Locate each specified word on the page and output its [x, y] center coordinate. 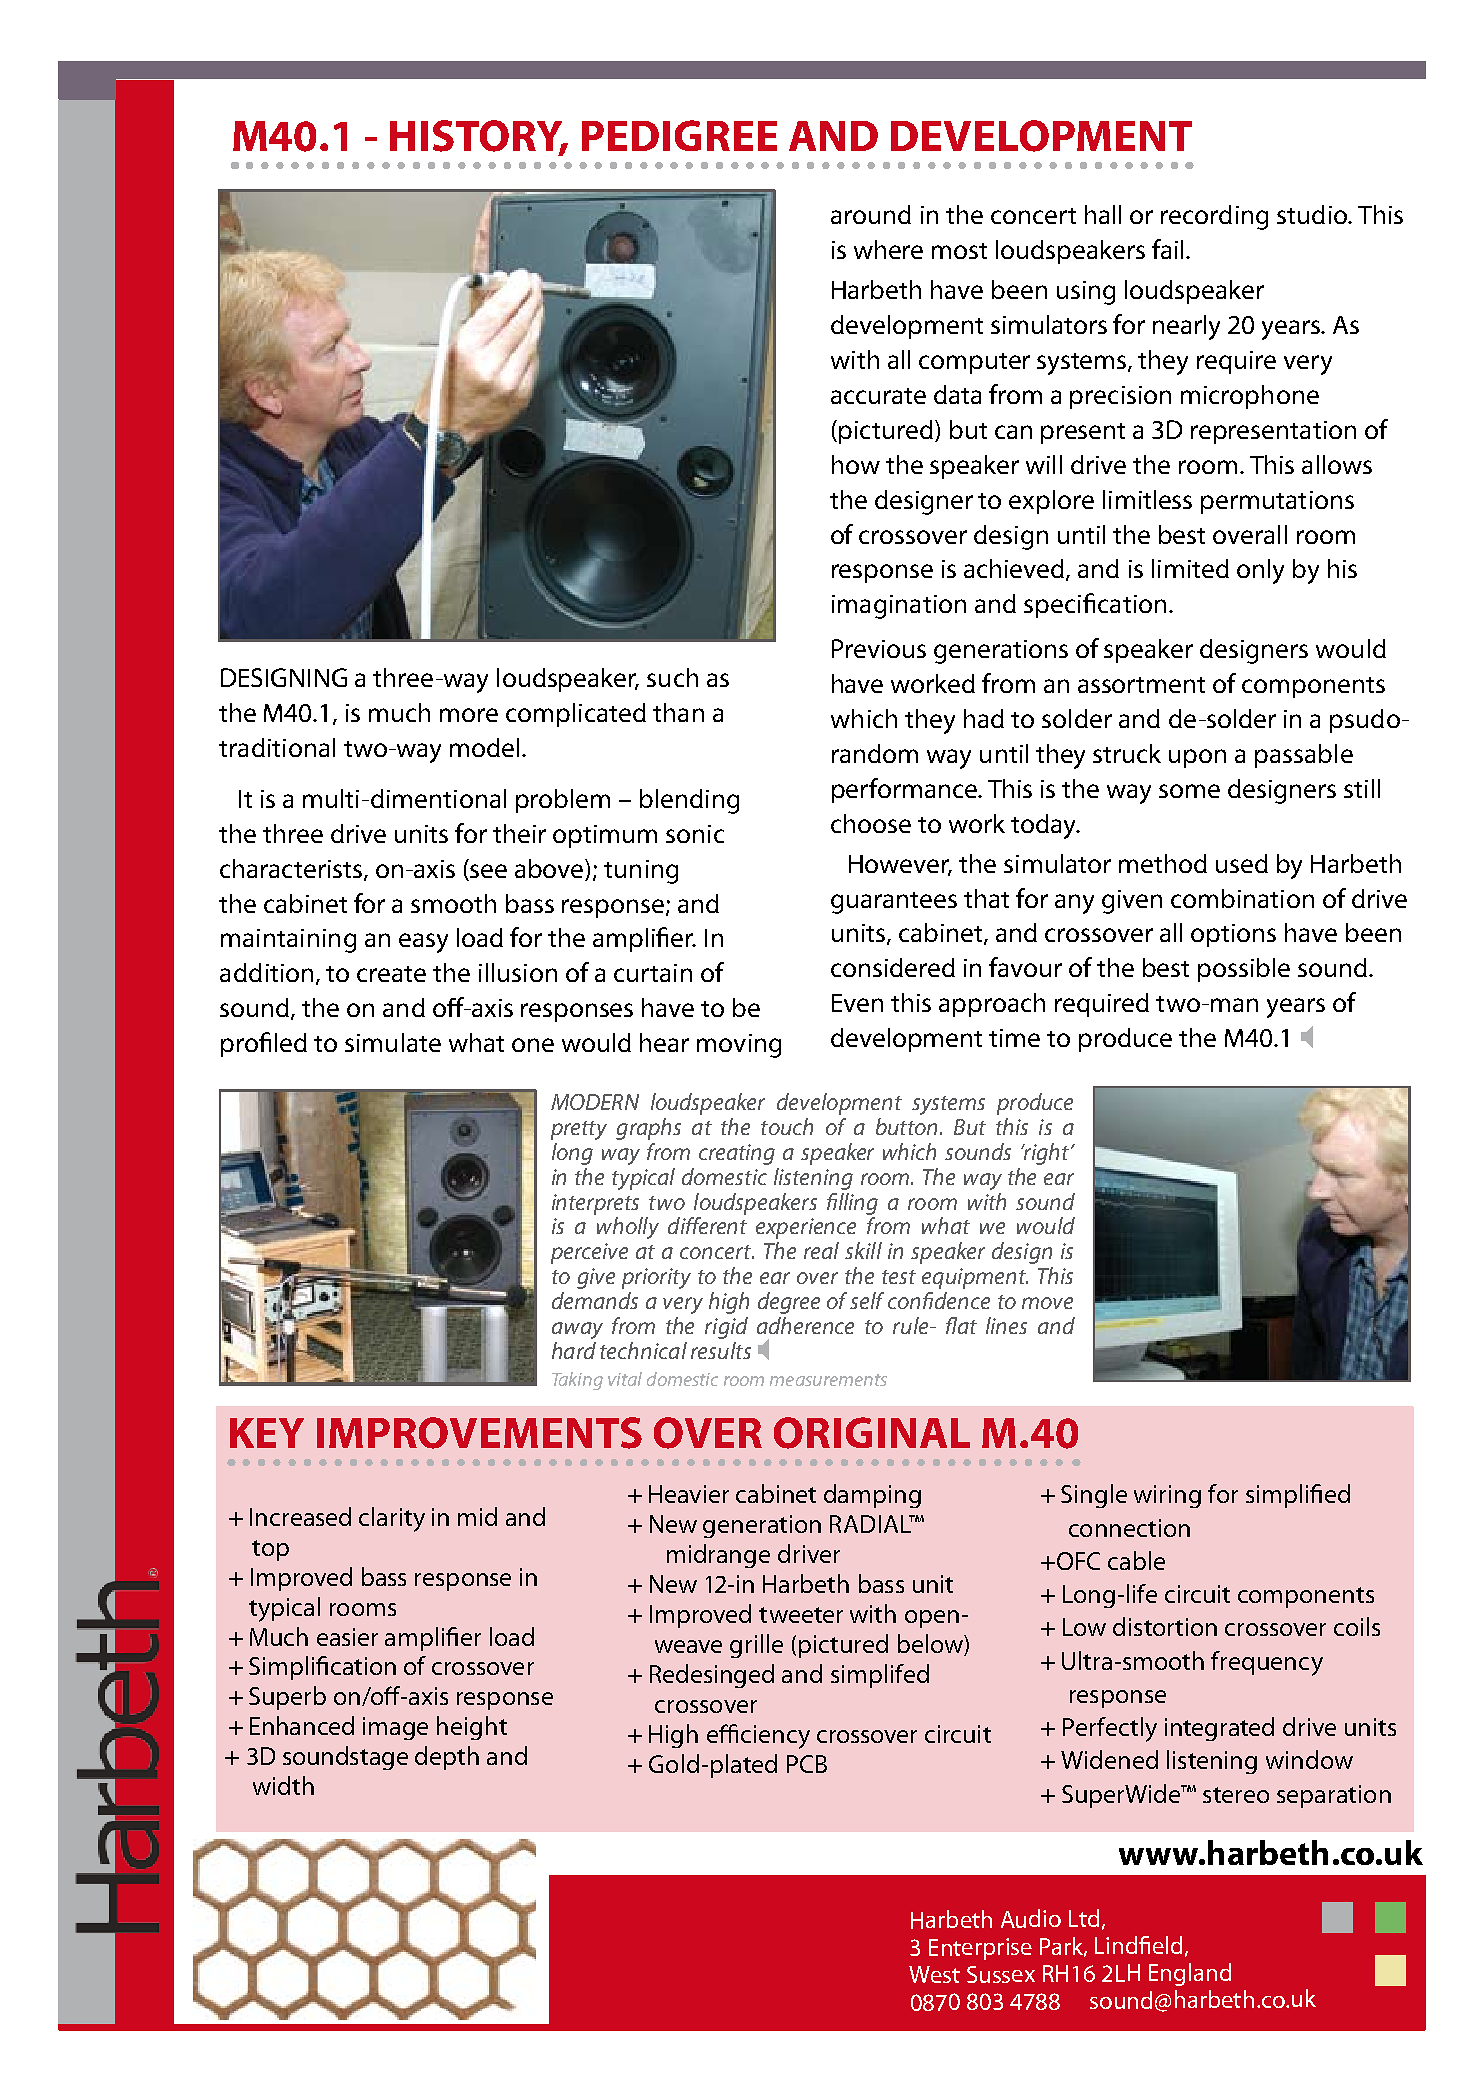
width [283, 1785]
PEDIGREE [679, 135]
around [871, 214]
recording [1214, 217]
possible [1244, 970]
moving [739, 1046]
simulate [393, 1042]
